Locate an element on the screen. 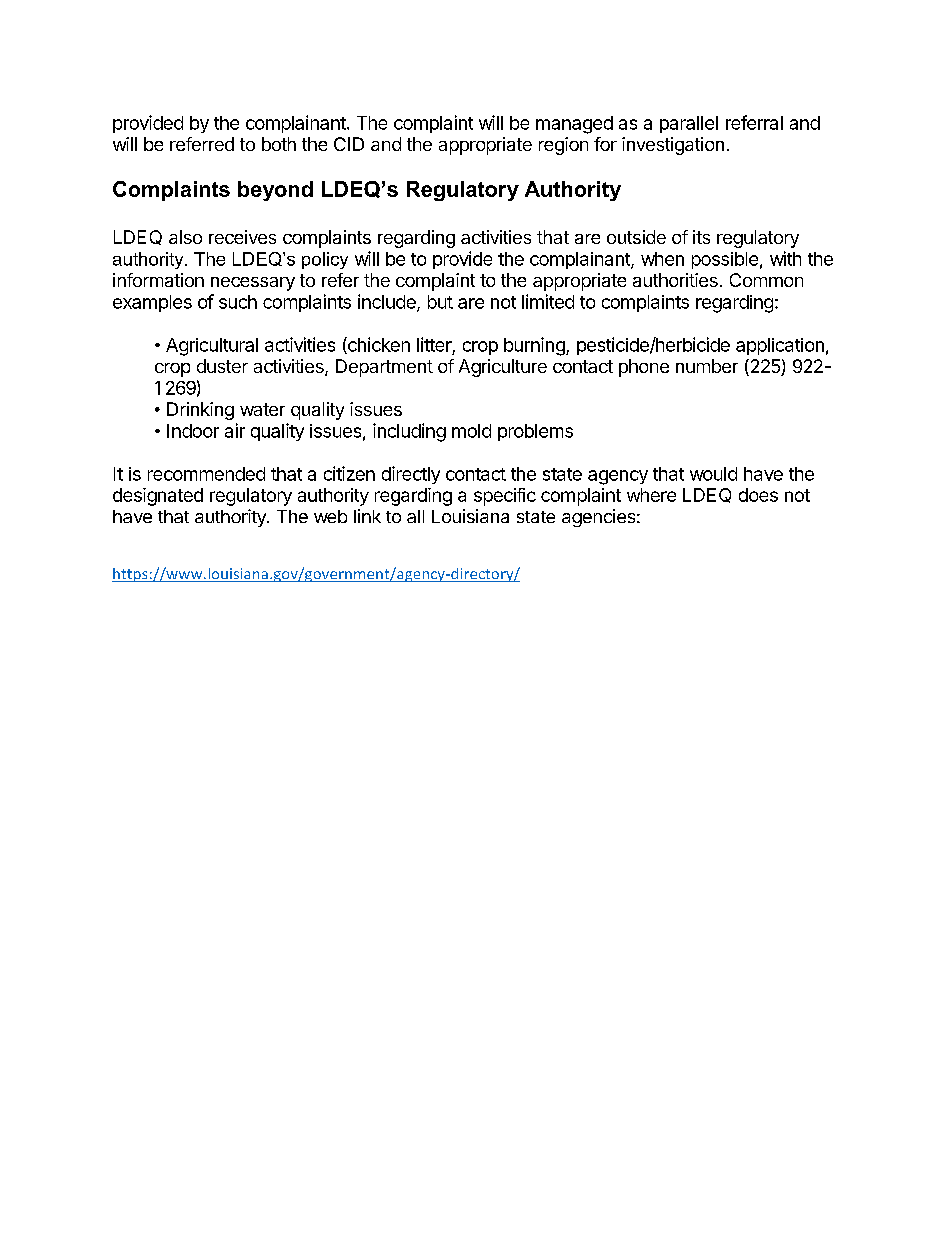 The image size is (952, 1233). designated is located at coordinates (158, 497).
